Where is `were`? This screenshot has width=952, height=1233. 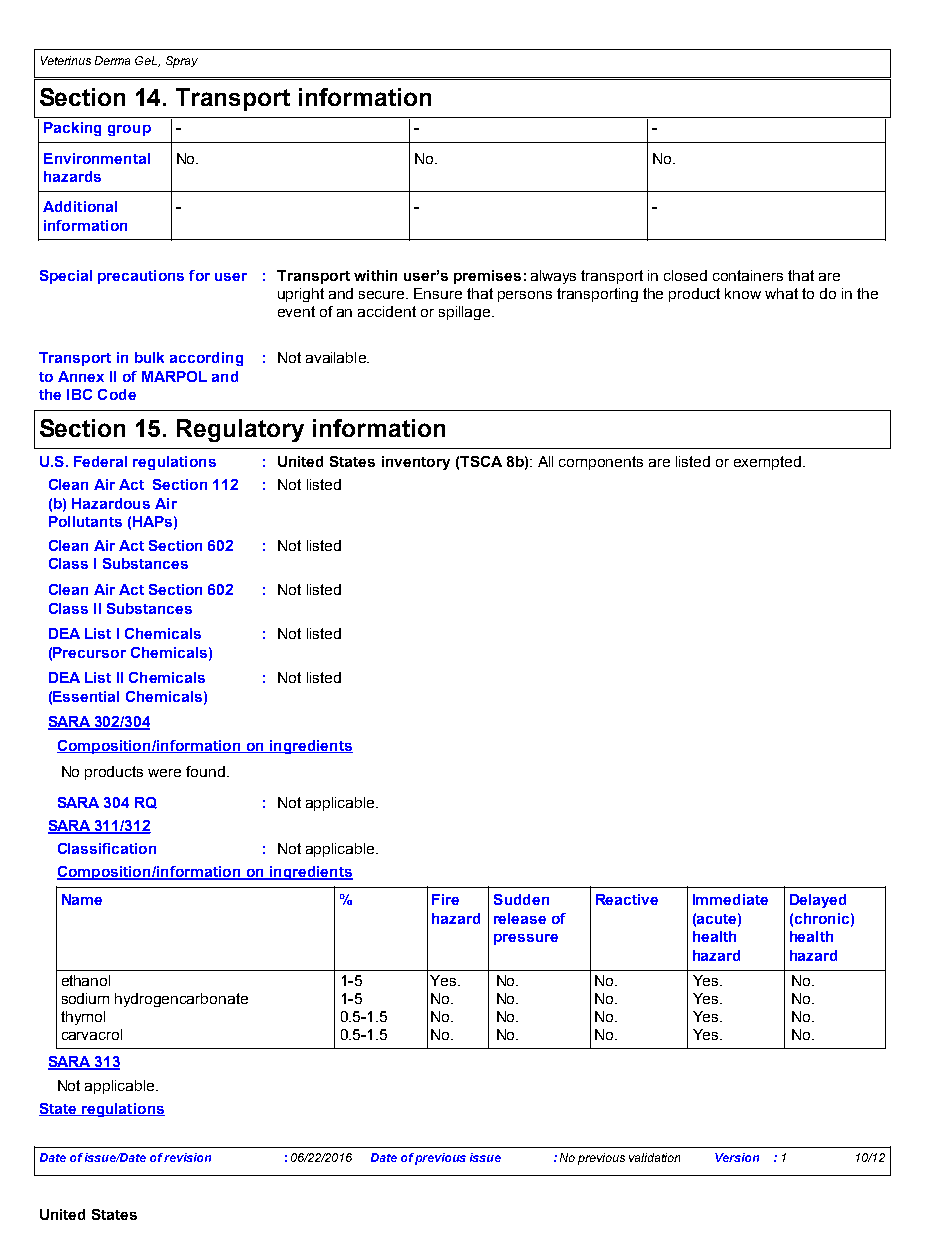 were is located at coordinates (164, 773).
